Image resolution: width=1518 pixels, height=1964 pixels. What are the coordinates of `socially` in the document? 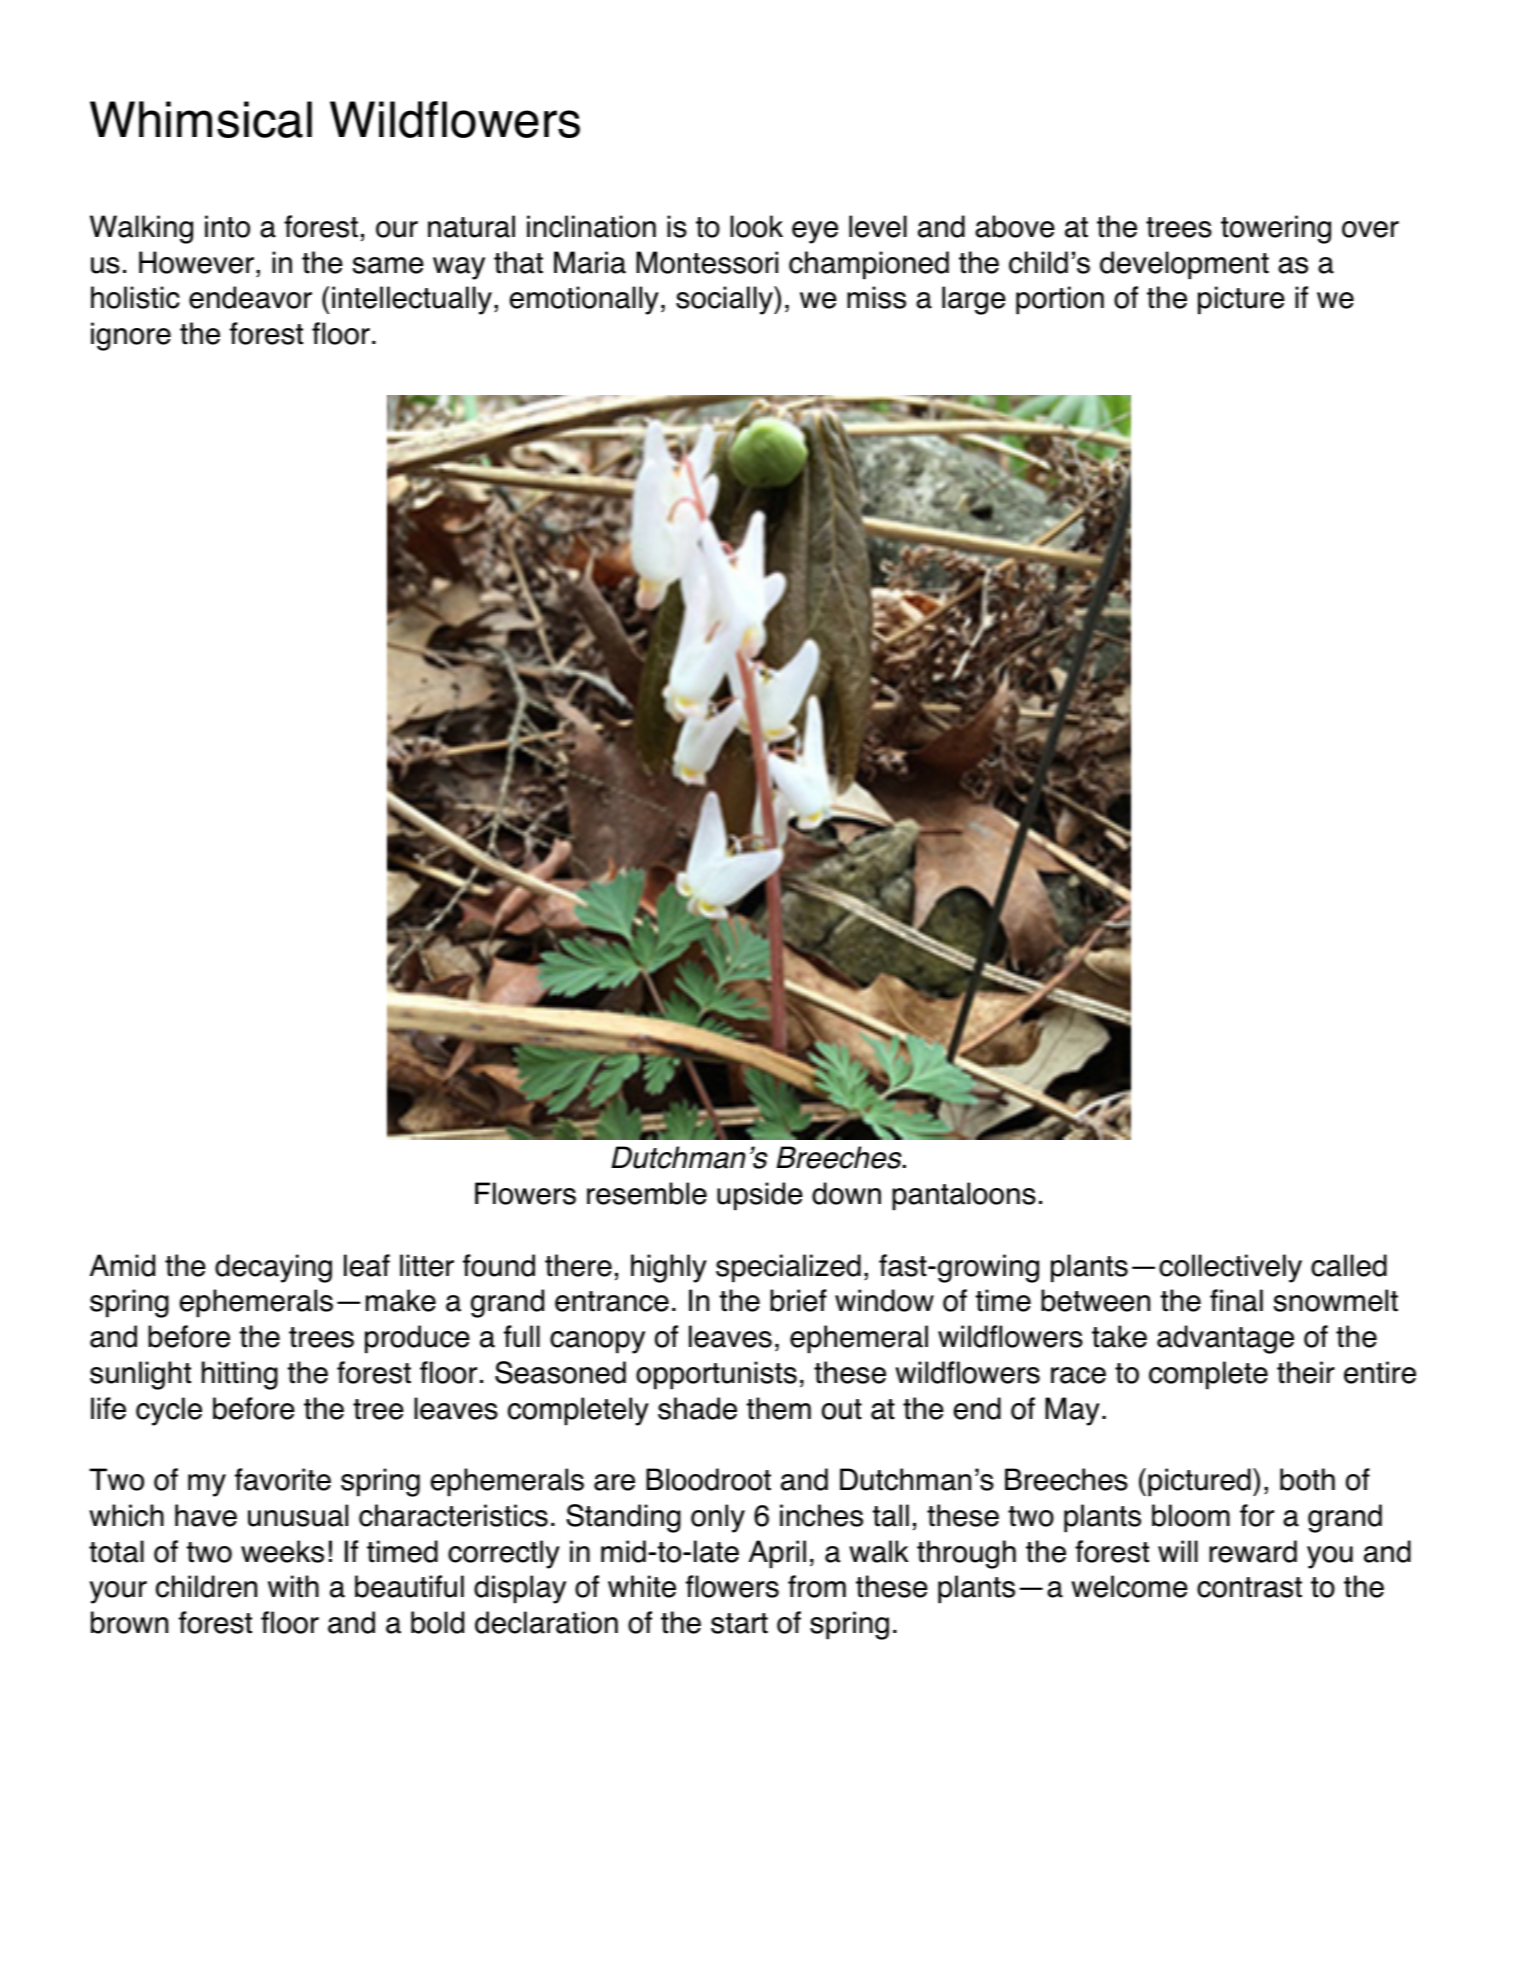 It's located at (725, 300).
